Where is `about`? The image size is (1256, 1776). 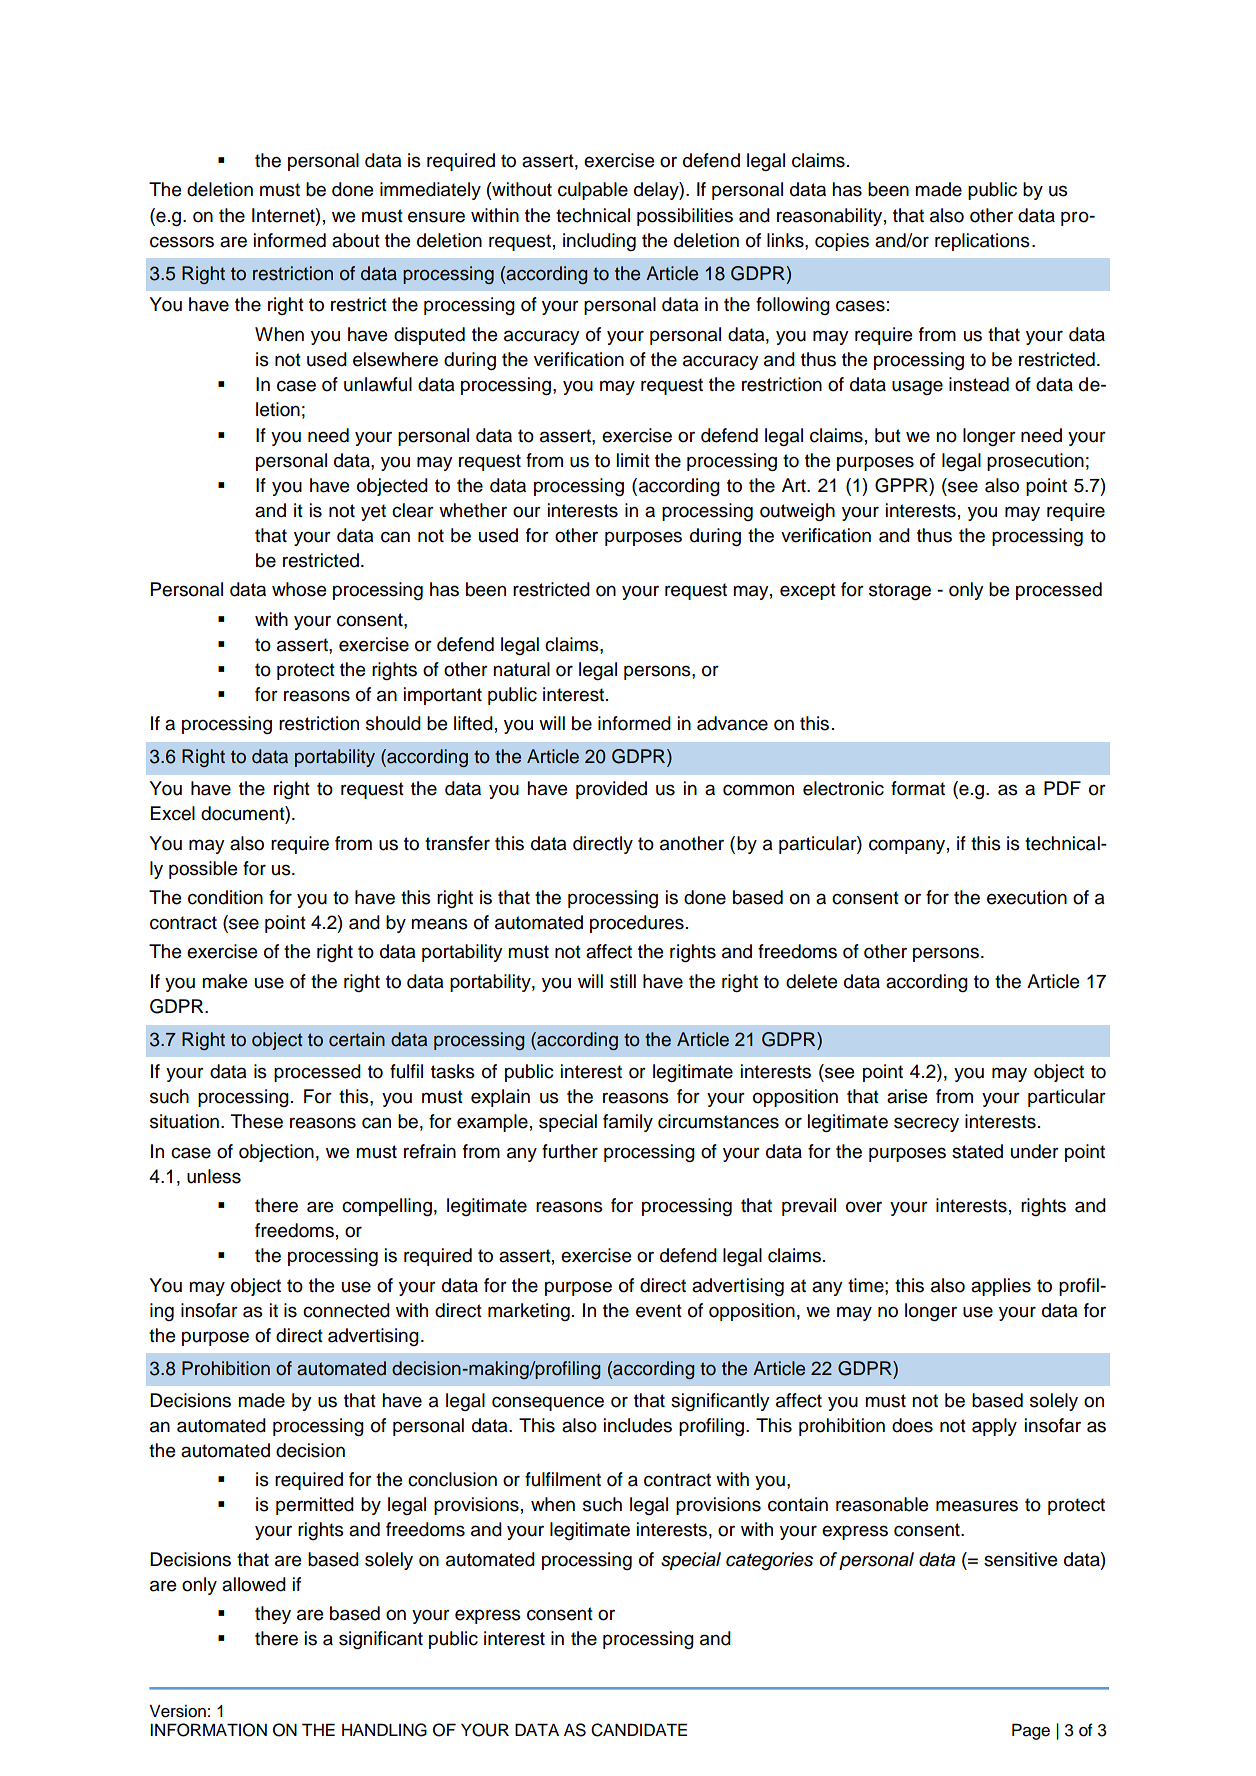 about is located at coordinates (356, 240).
